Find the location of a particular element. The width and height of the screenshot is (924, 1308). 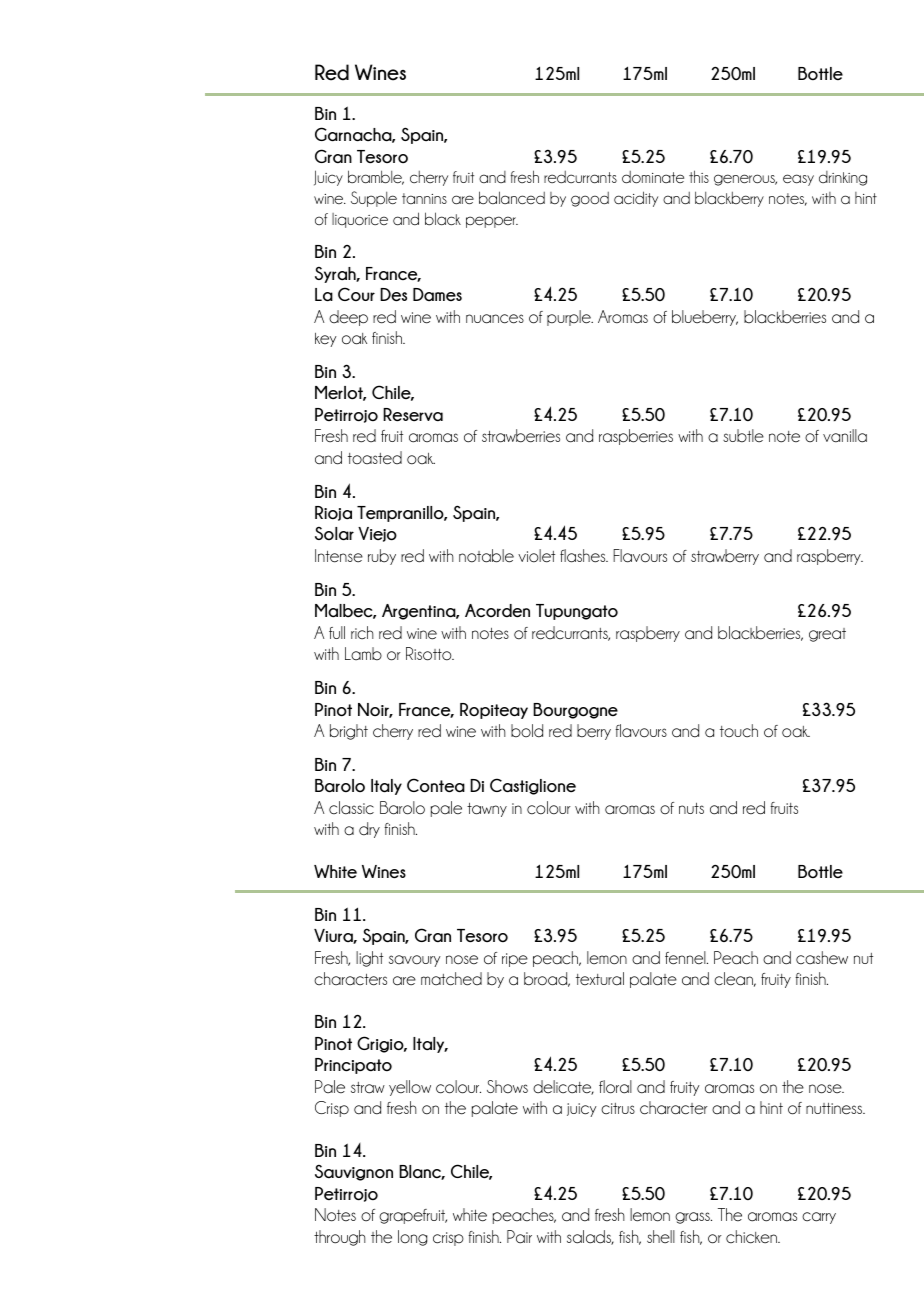

bold is located at coordinates (527, 731).
